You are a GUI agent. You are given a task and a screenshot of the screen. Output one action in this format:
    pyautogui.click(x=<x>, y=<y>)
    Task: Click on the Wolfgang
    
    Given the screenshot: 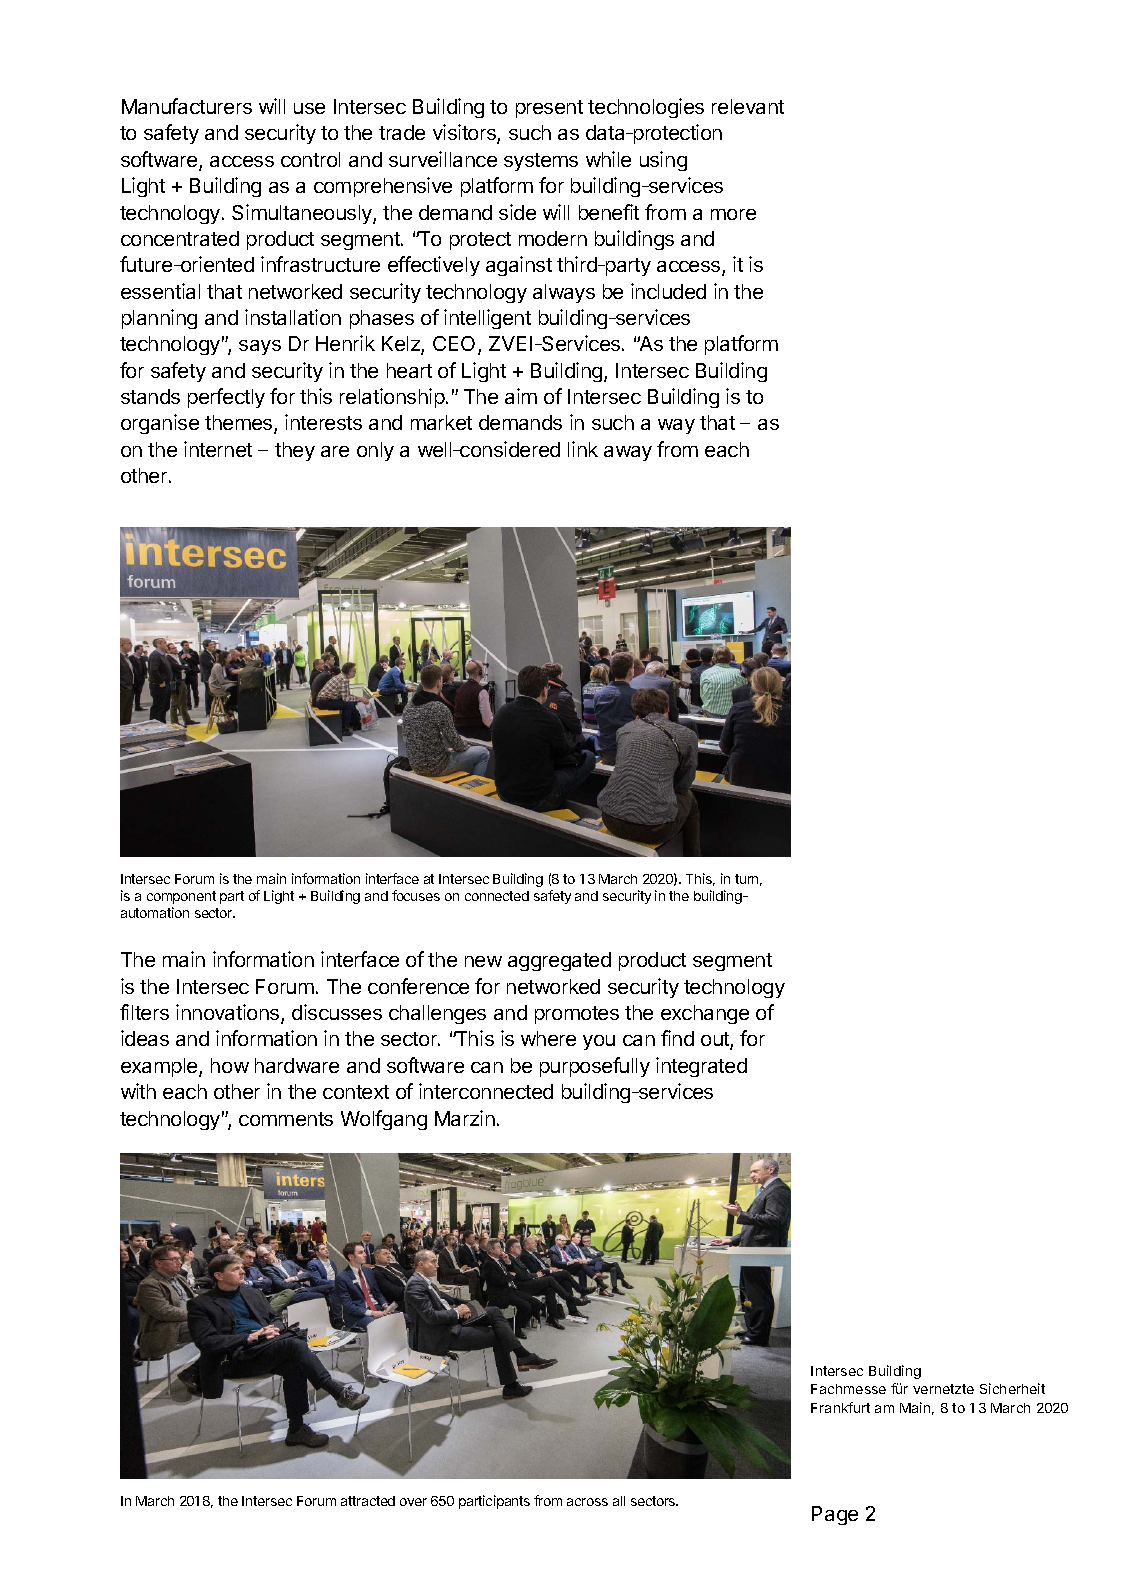 What is the action you would take?
    pyautogui.click(x=384, y=1120)
